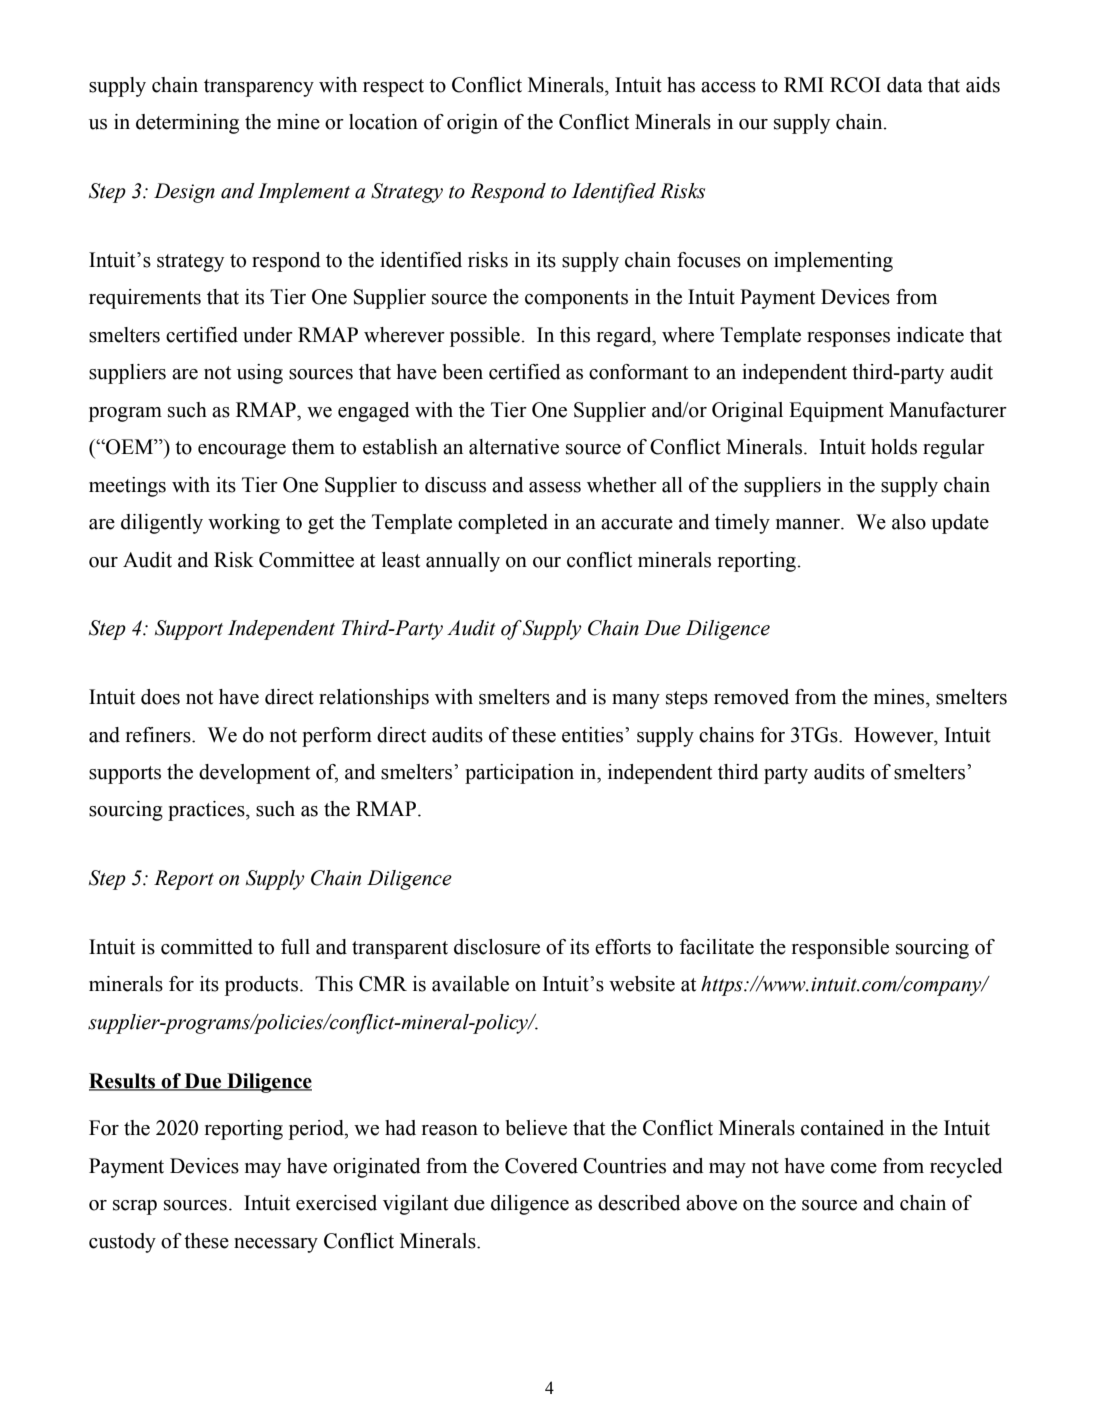 Image resolution: width=1099 pixels, height=1422 pixels. What do you see at coordinates (268, 335) in the screenshot?
I see `under` at bounding box center [268, 335].
